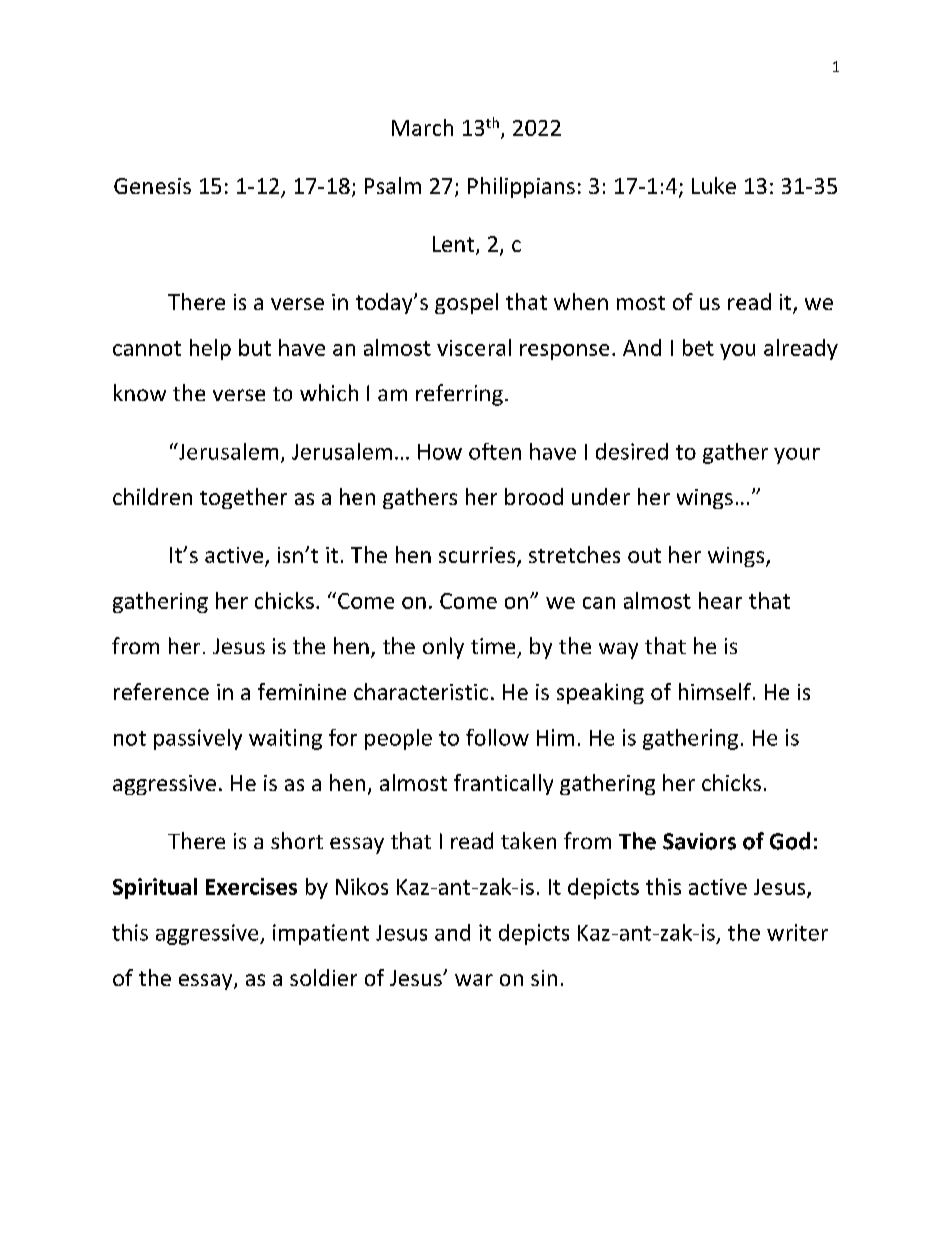  I want to click on war, so click(474, 980).
